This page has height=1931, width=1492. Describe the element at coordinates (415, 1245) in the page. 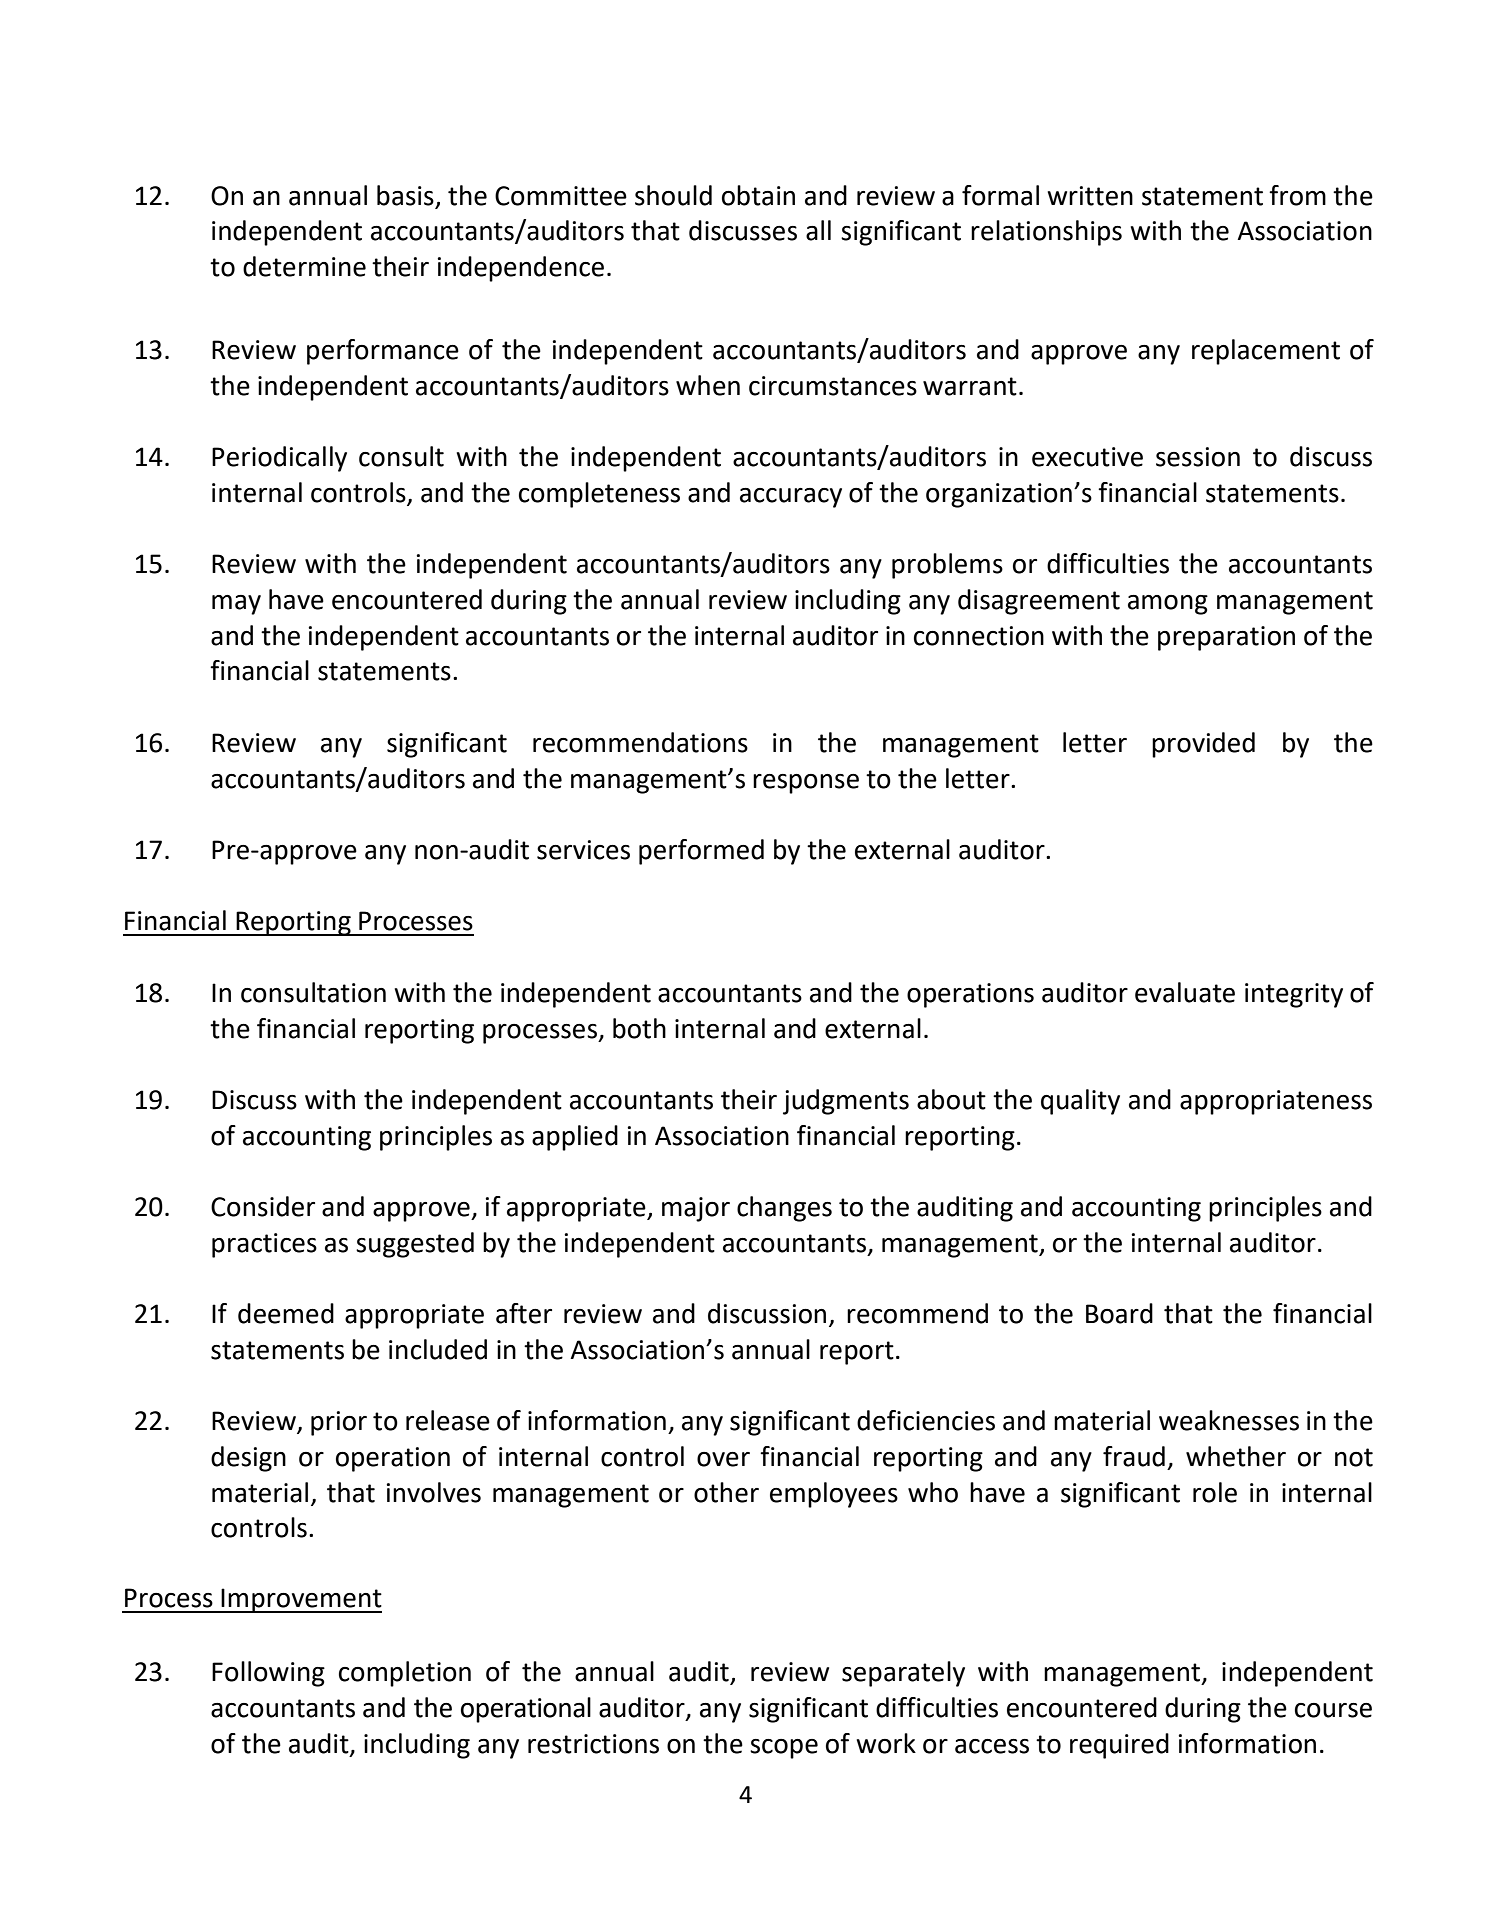

I see `suggested` at that location.
